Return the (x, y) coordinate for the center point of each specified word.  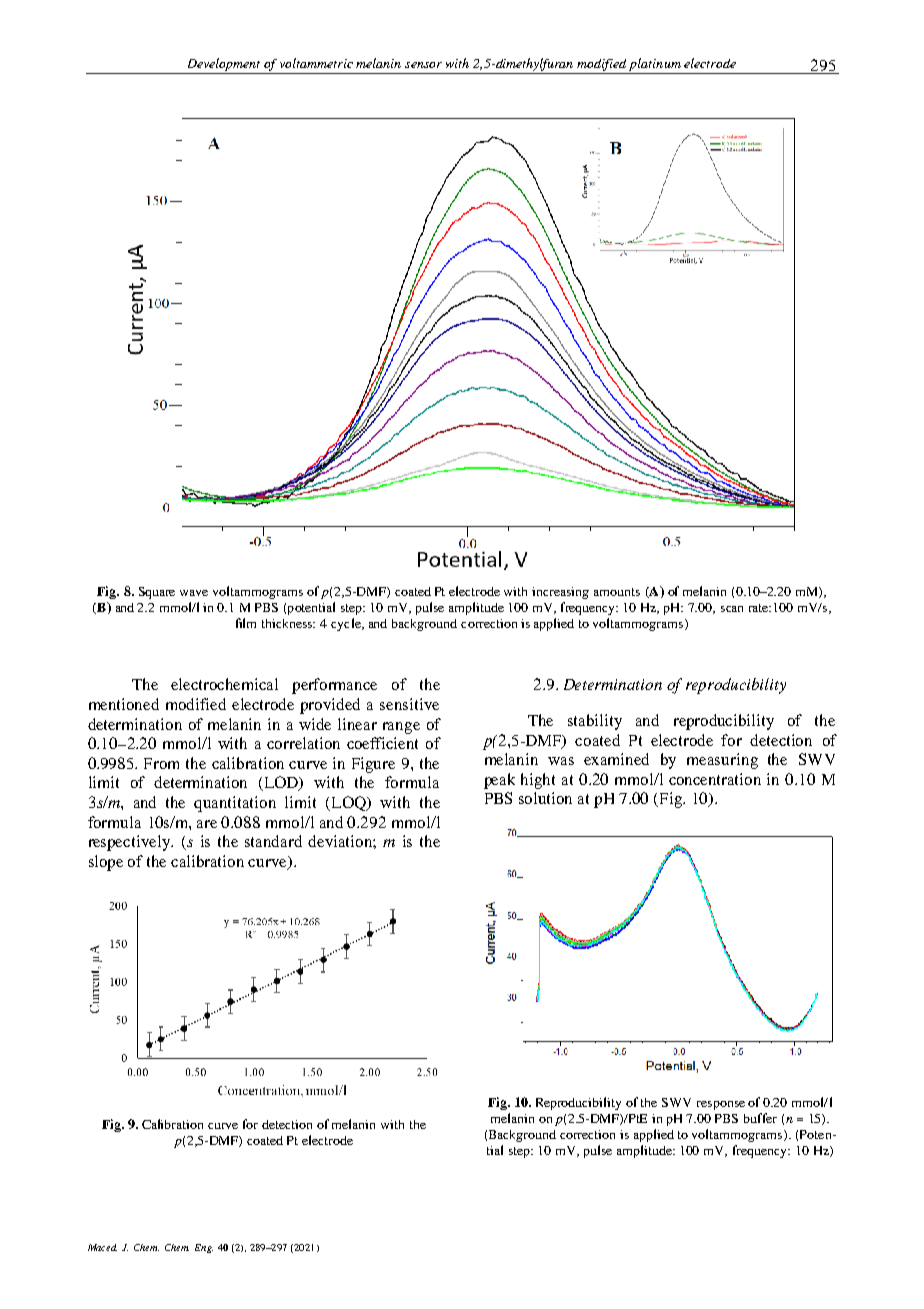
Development (224, 64)
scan (732, 609)
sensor (423, 65)
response (721, 1105)
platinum (655, 64)
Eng (204, 1248)
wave (194, 593)
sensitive (409, 704)
